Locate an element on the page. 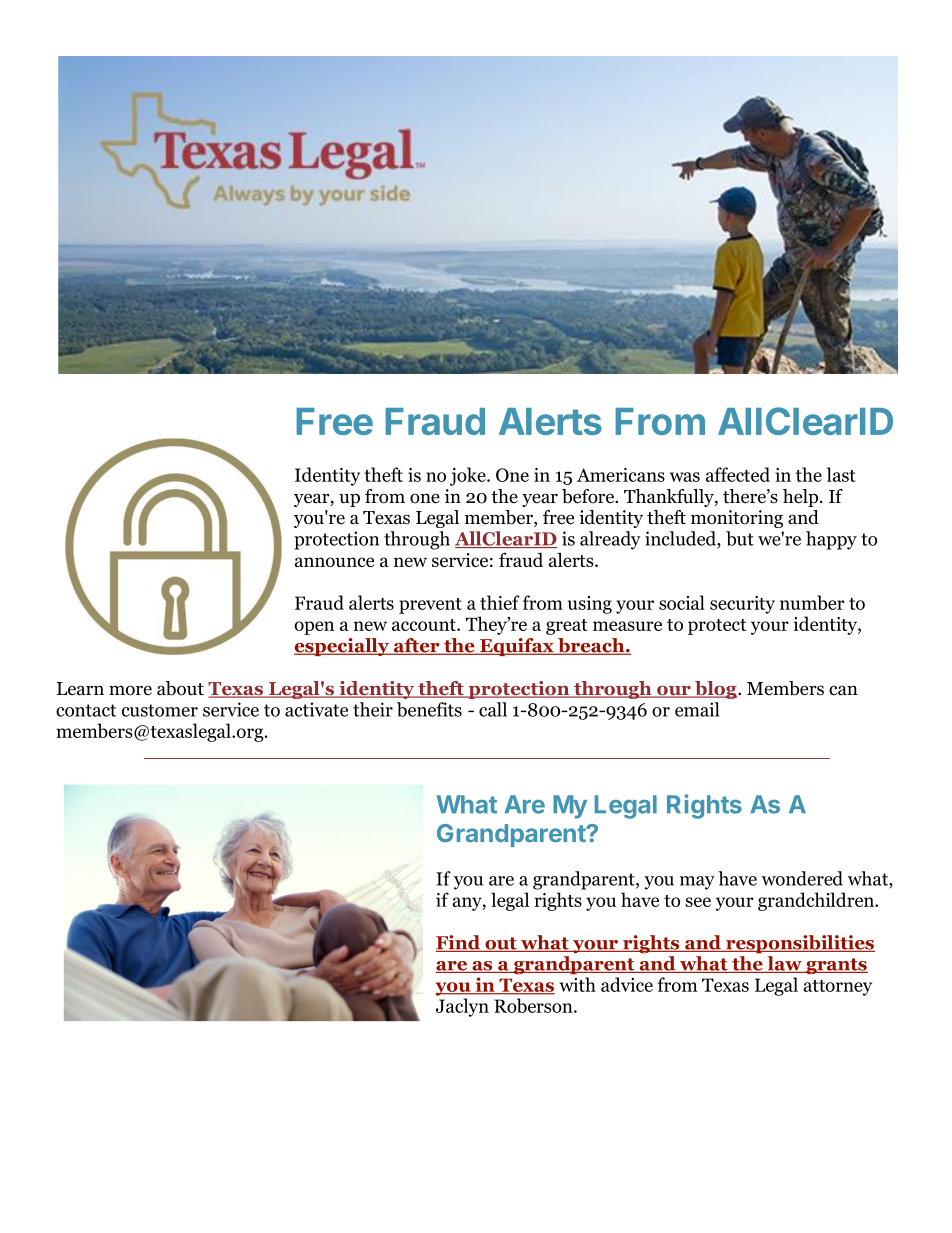  prevent is located at coordinates (430, 606).
